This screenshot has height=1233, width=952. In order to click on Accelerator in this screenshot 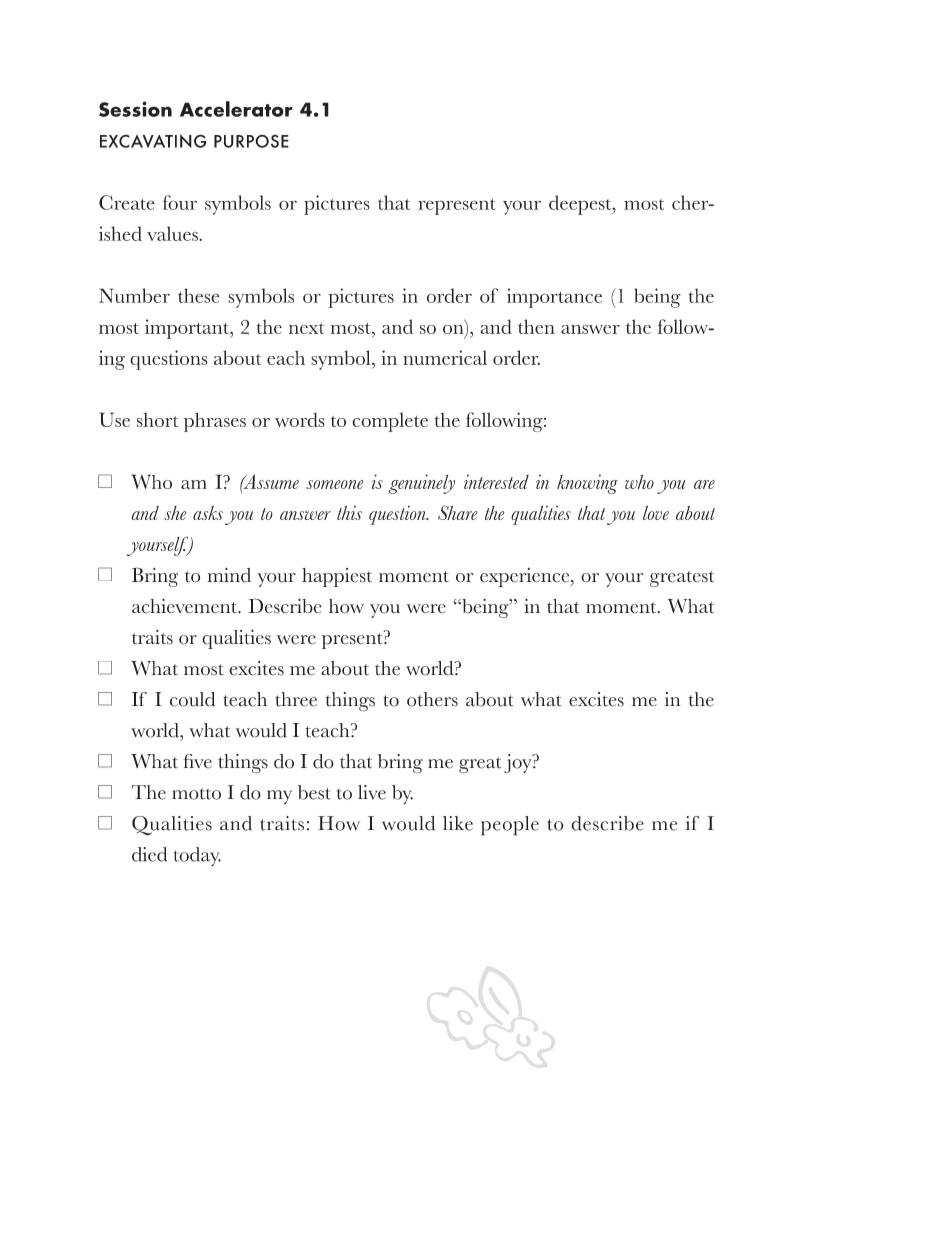, I will do `click(236, 109)`.
